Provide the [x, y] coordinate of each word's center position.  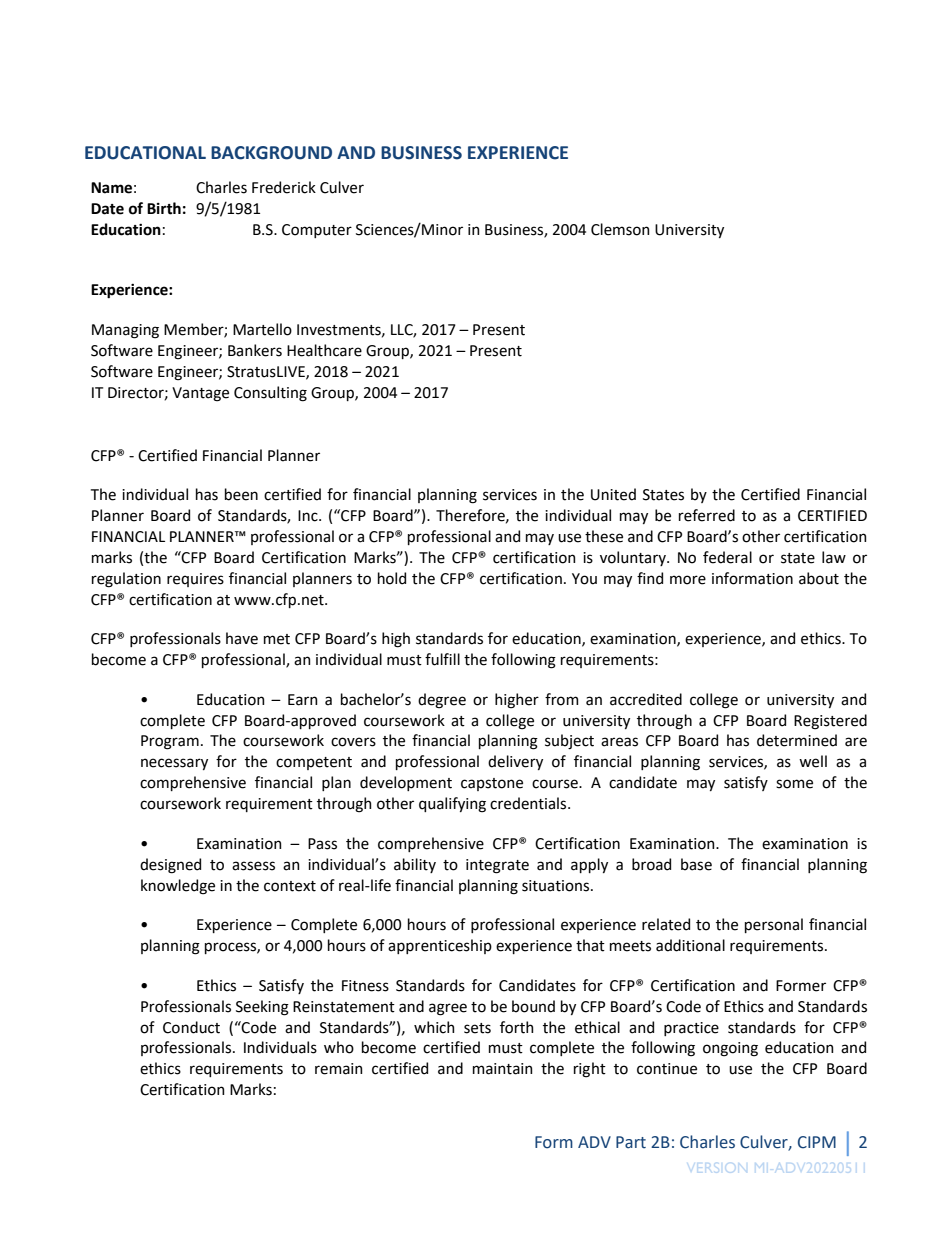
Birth [164, 208]
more [688, 580]
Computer [317, 231]
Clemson [620, 229]
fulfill [442, 659]
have [242, 638]
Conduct [191, 1027]
